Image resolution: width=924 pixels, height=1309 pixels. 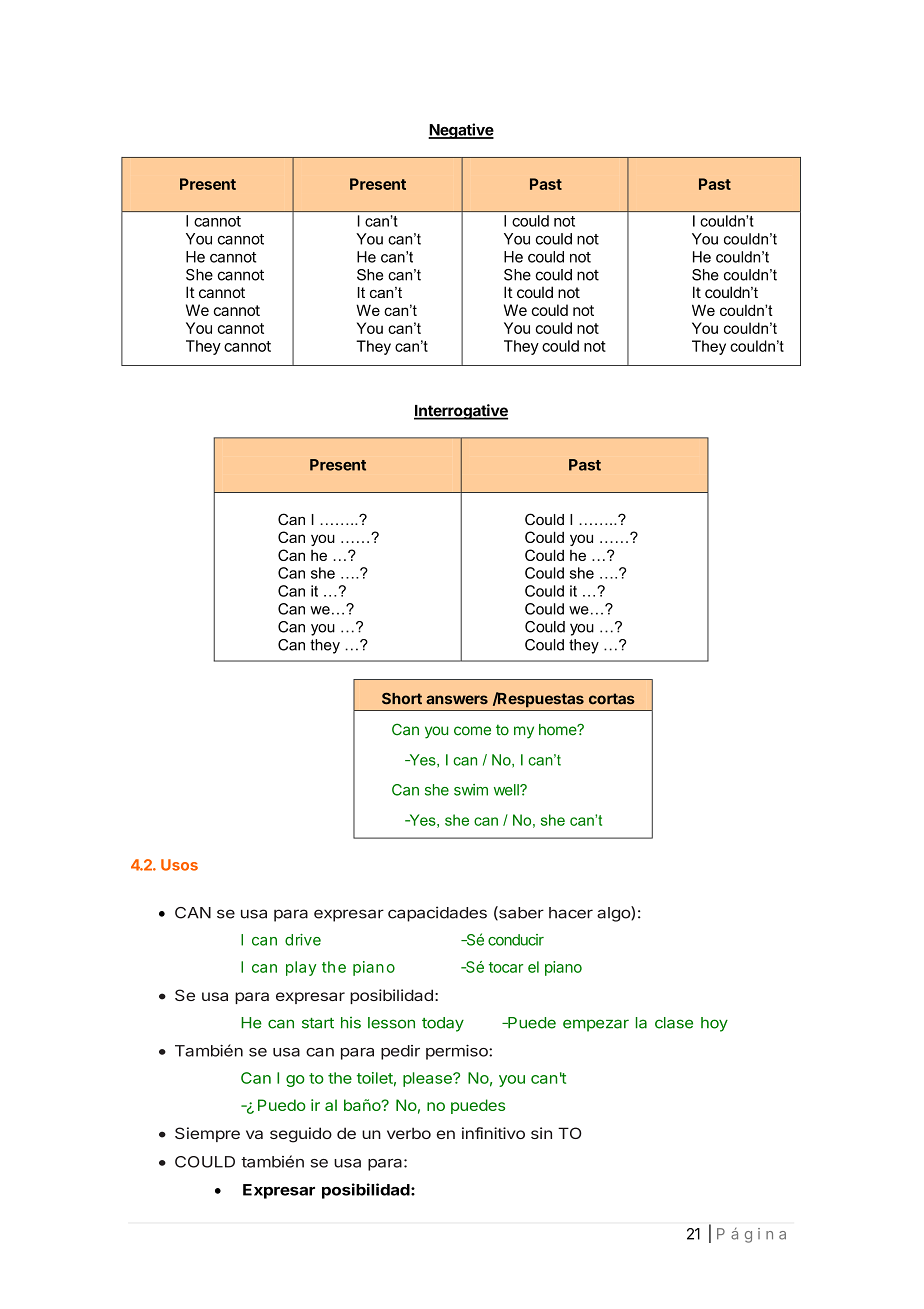 What do you see at coordinates (461, 412) in the screenshot?
I see `Interrogative` at bounding box center [461, 412].
